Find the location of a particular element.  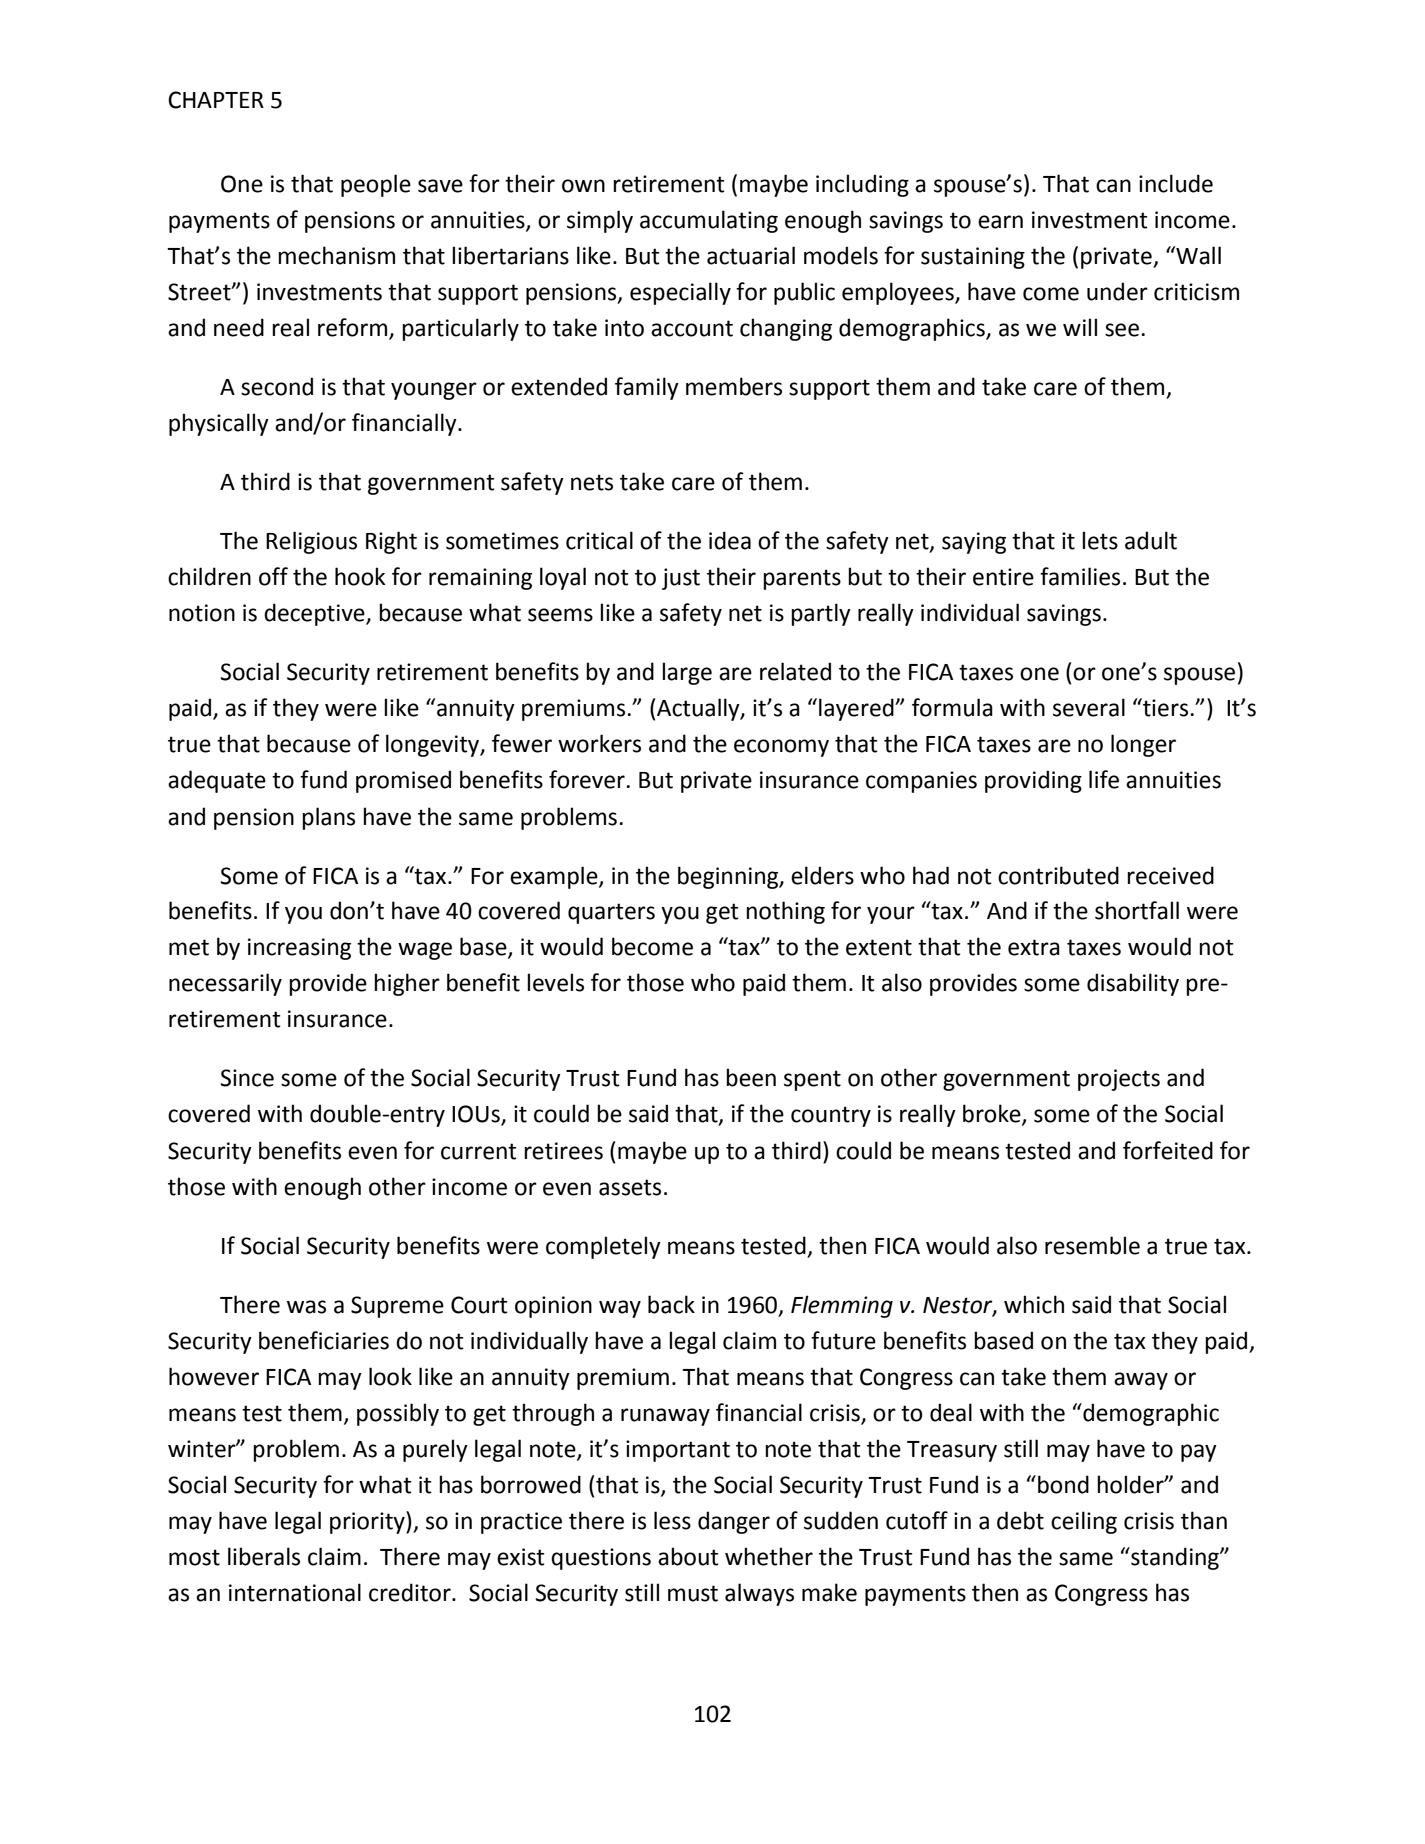

accumulating is located at coordinates (709, 221).
